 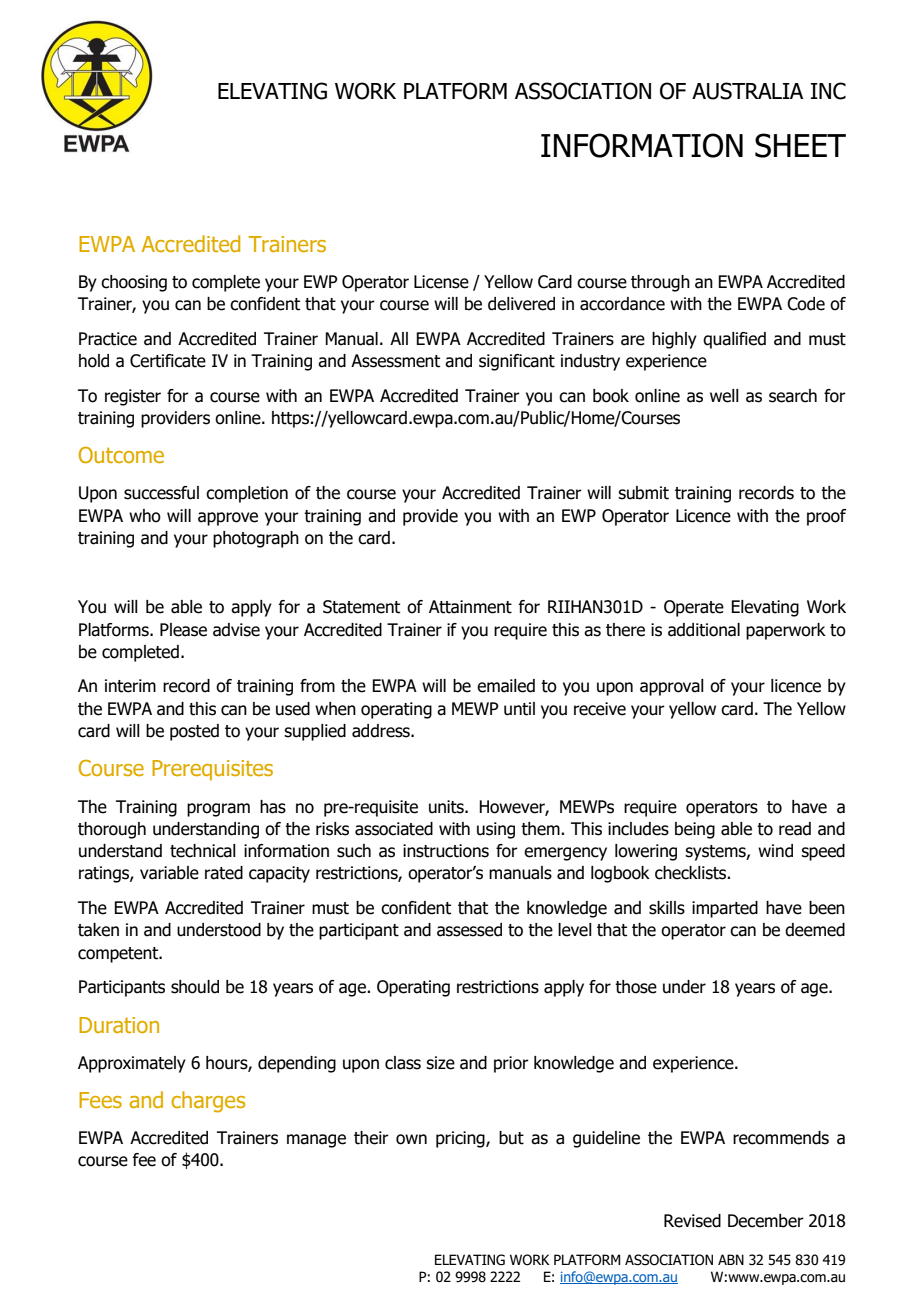 I want to click on AUSTRALIA, so click(x=747, y=91).
